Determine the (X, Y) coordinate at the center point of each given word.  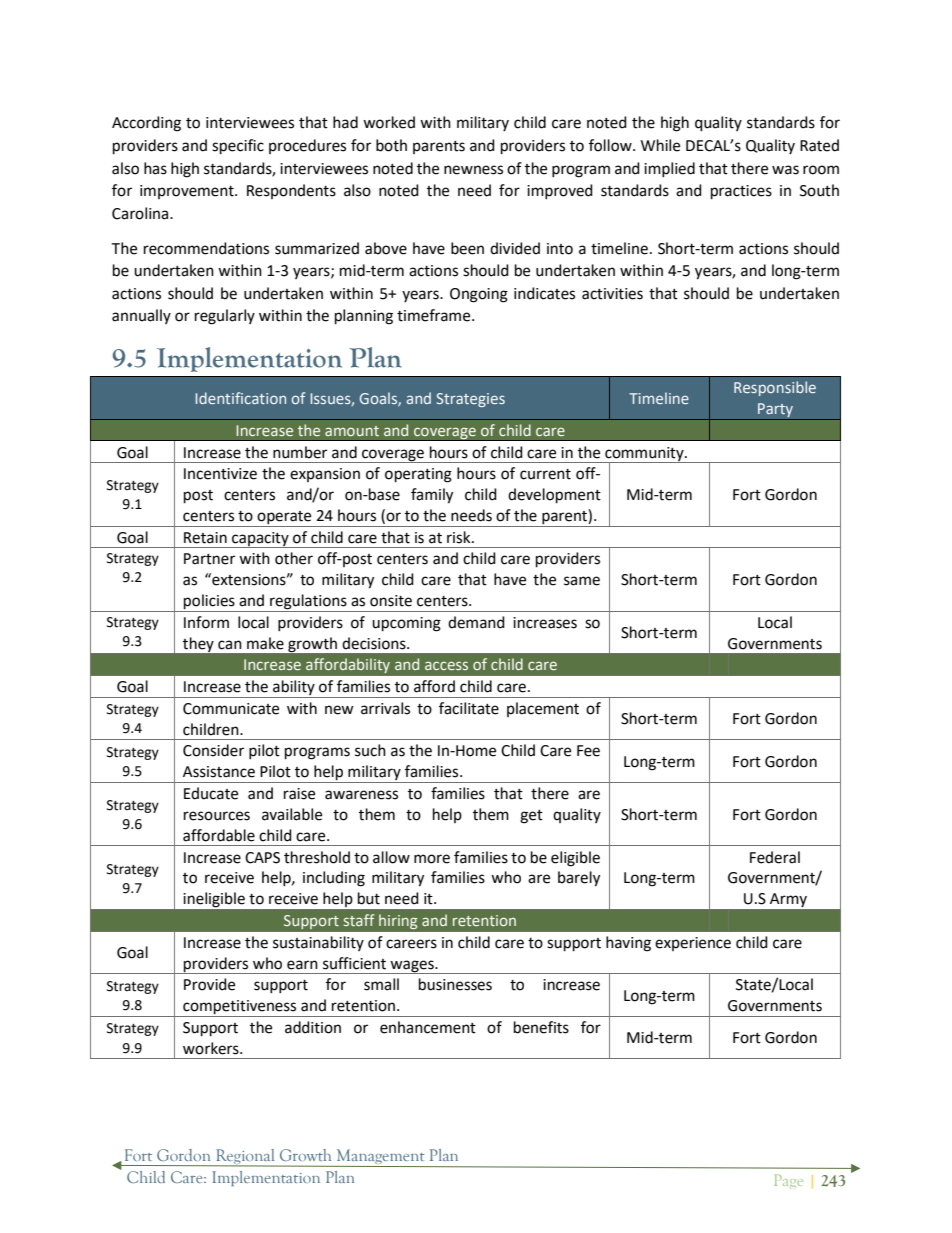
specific (238, 147)
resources (217, 816)
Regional (246, 1157)
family (432, 496)
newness (473, 170)
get (531, 817)
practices (741, 192)
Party (775, 411)
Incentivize (220, 474)
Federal (775, 857)
